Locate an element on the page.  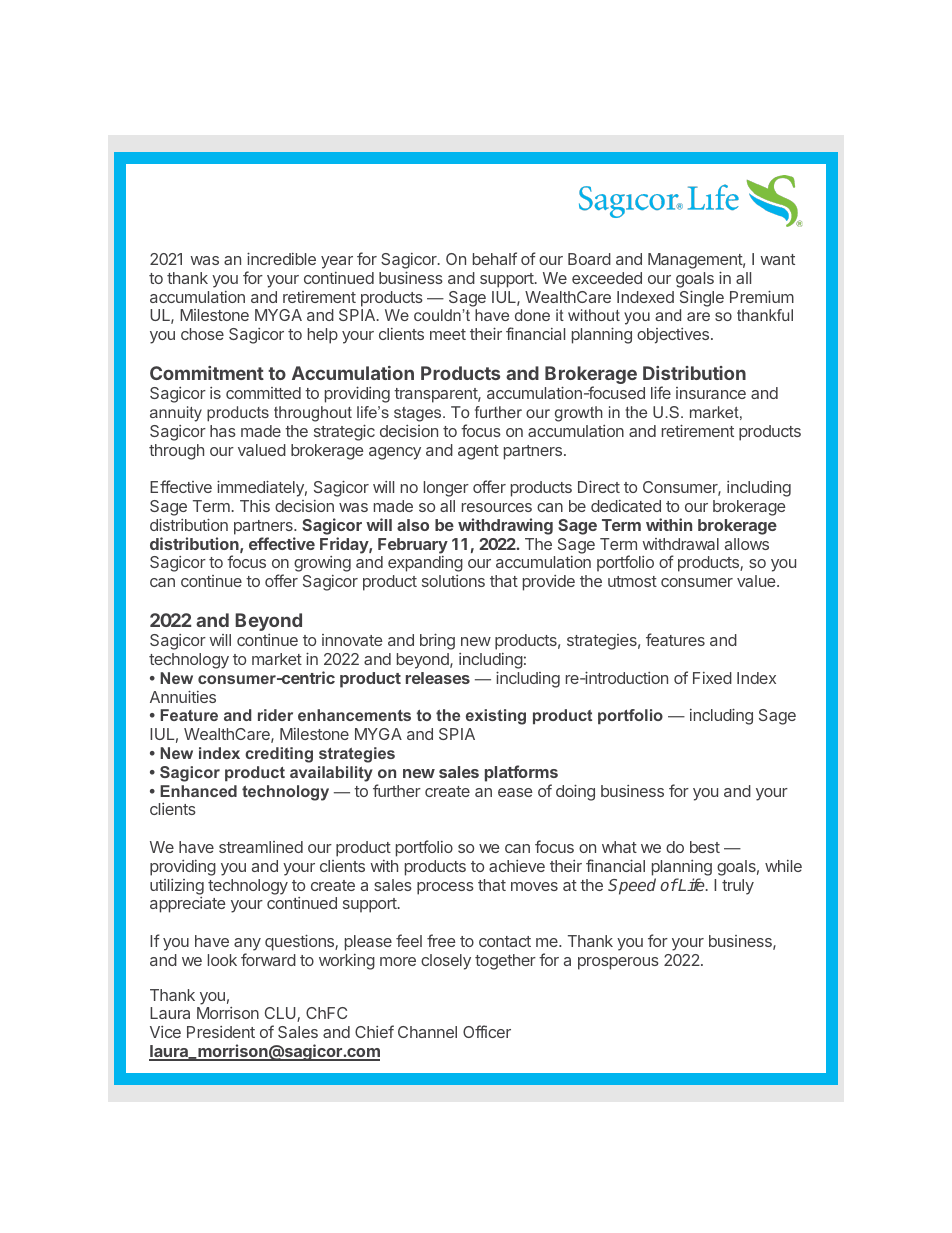
resources is located at coordinates (497, 507).
